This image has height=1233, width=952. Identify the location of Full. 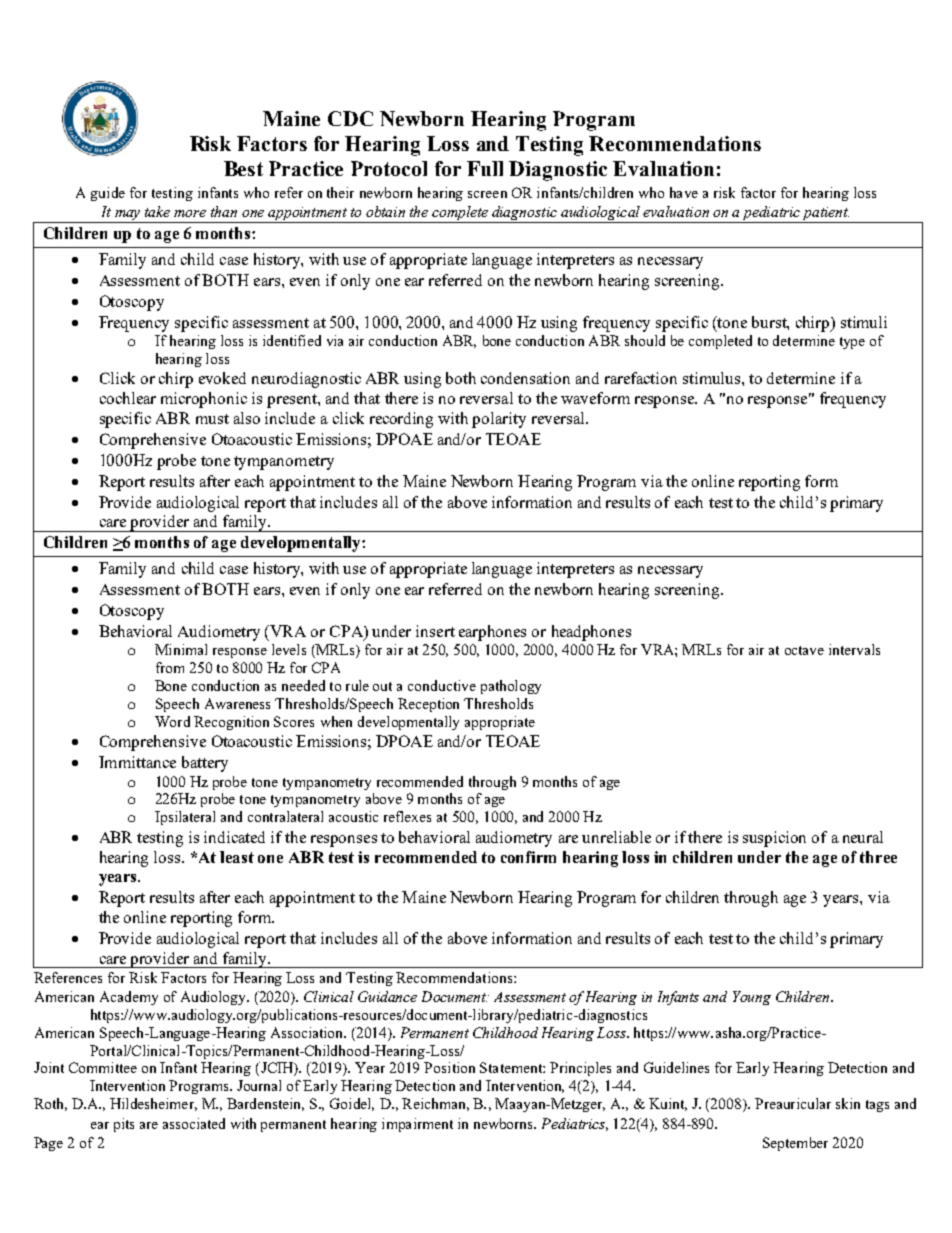
(485, 168).
